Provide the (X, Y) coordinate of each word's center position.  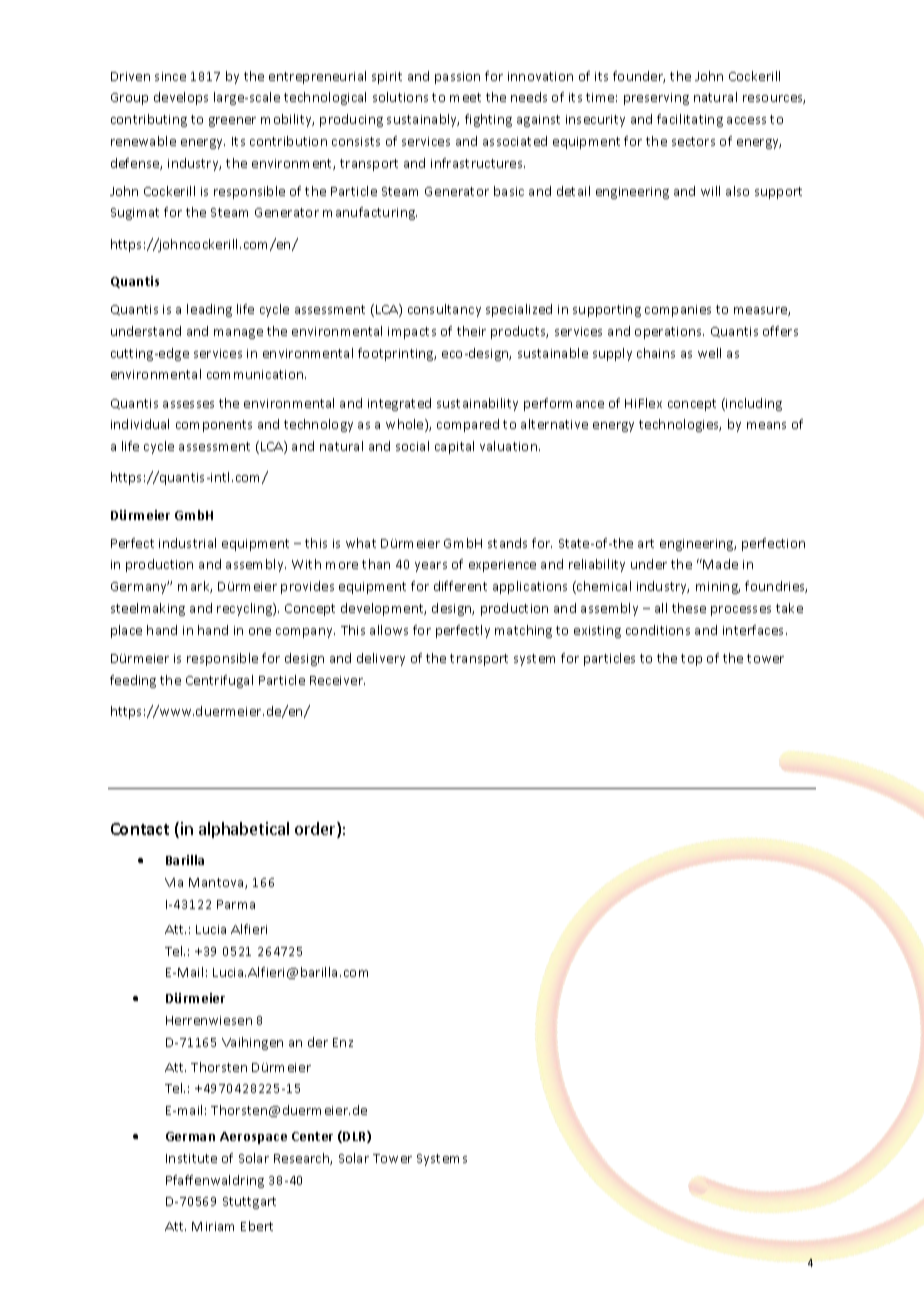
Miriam (213, 1226)
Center (312, 1136)
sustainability (477, 404)
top (691, 660)
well (709, 353)
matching (523, 631)
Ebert (257, 1226)
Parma (236, 904)
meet (465, 97)
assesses (188, 404)
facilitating (690, 120)
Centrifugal (219, 681)
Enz (343, 1042)
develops (181, 98)
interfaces (755, 630)
